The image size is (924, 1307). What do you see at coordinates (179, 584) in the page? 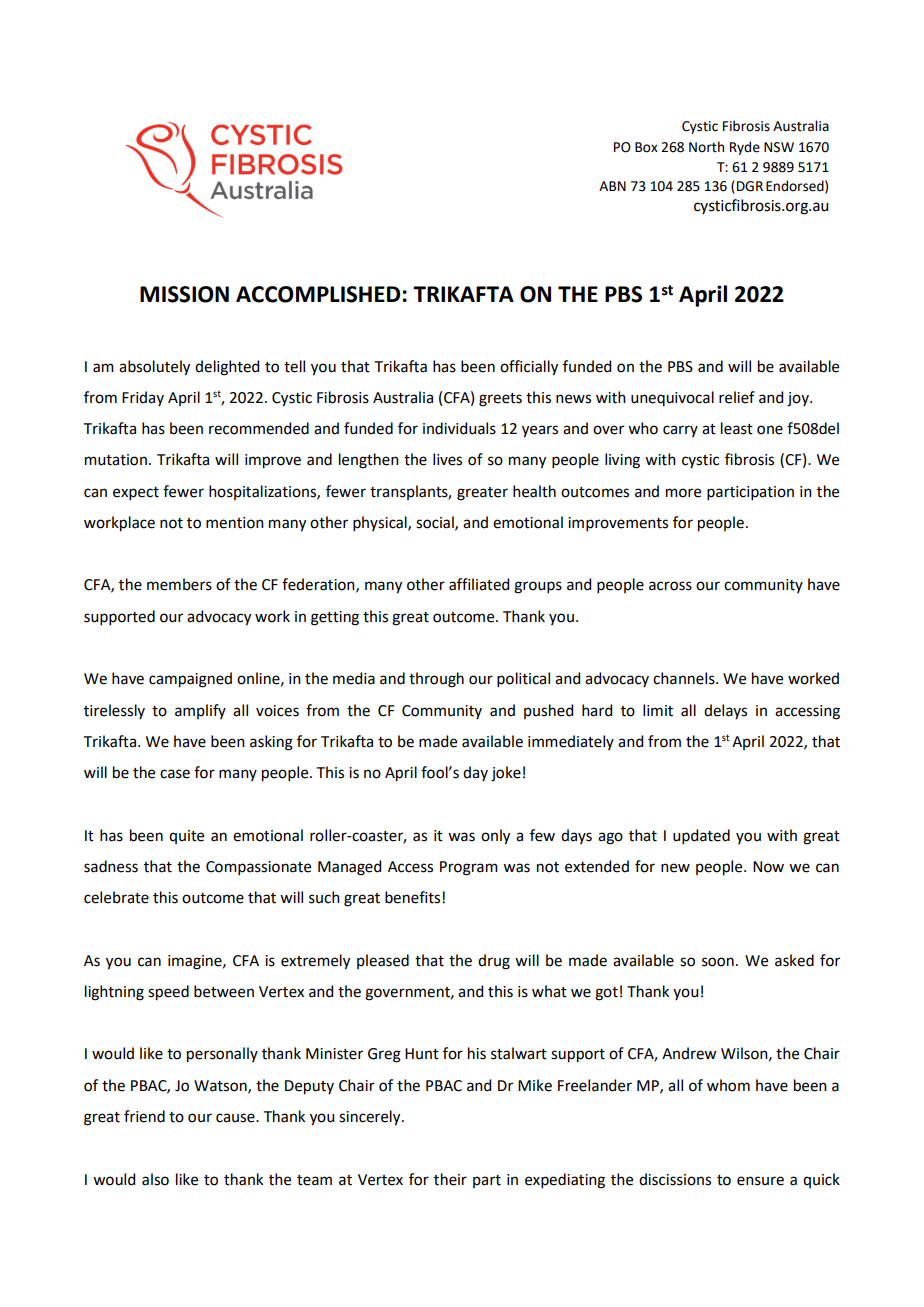
I see `members` at bounding box center [179, 584].
